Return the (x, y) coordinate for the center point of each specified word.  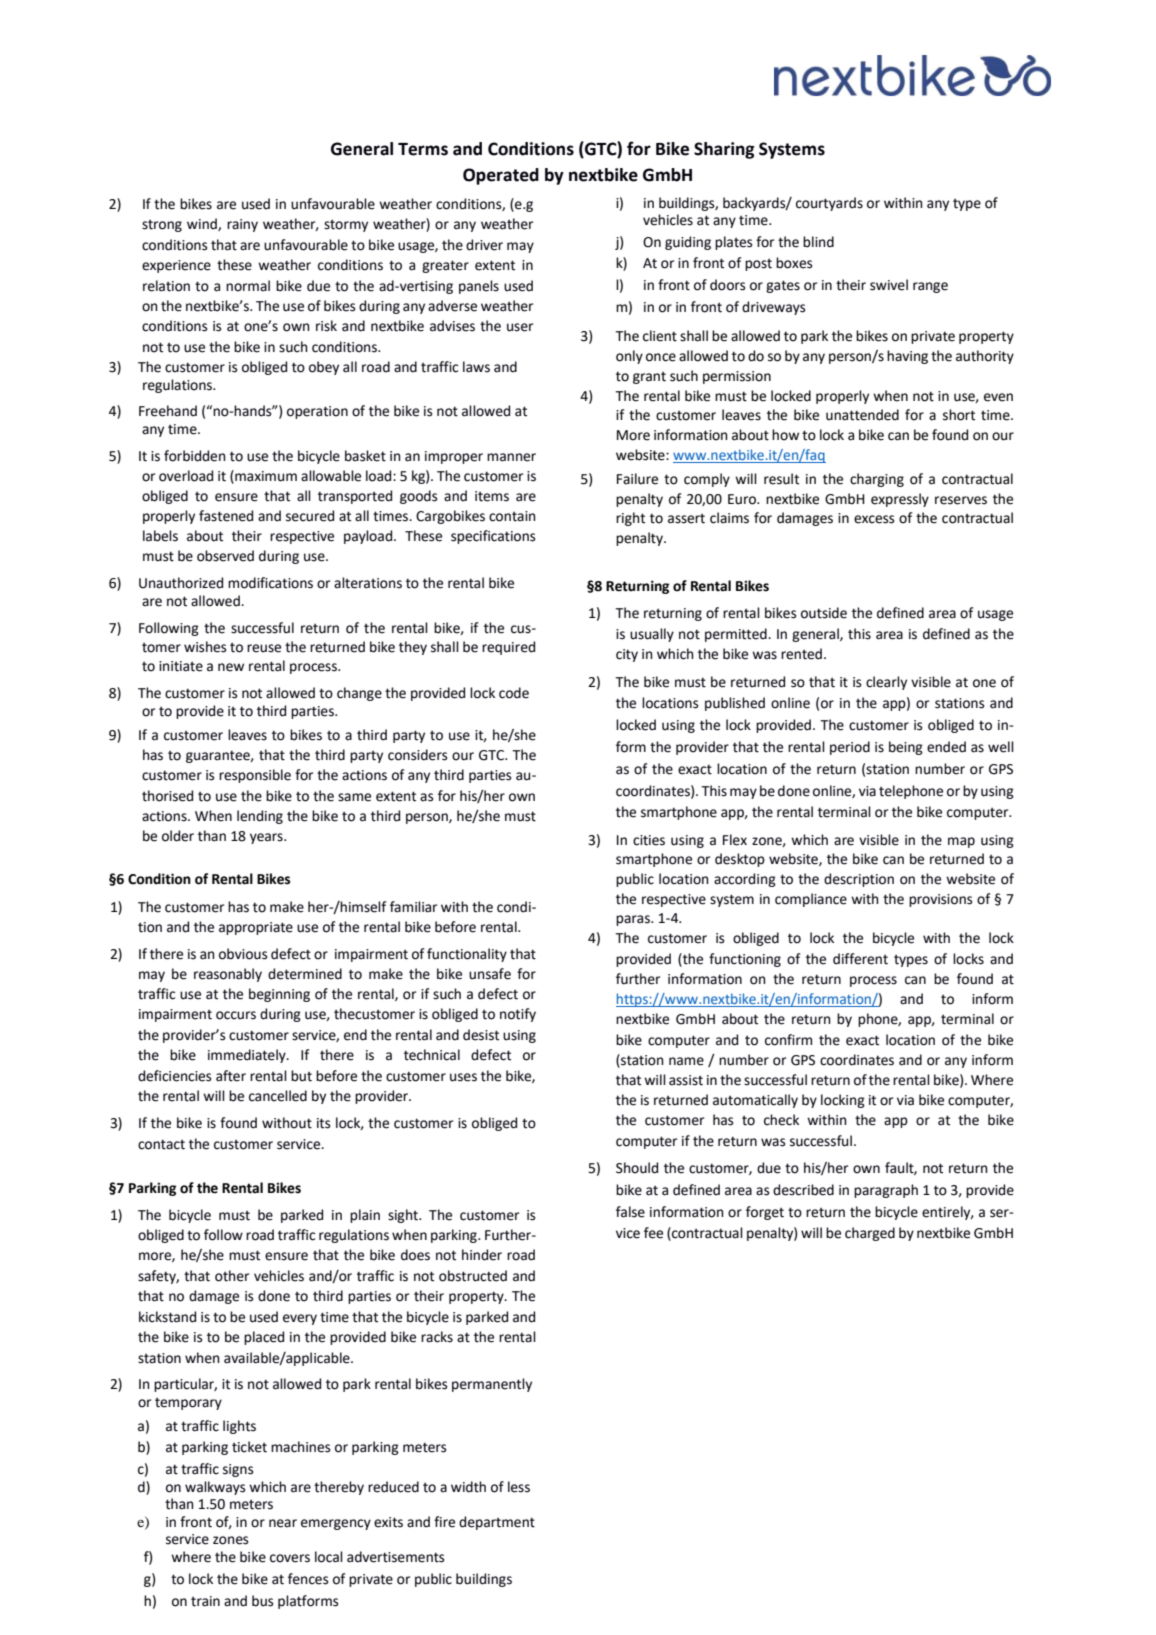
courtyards (829, 204)
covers (290, 1558)
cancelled (278, 1096)
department (497, 1523)
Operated (501, 176)
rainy (242, 225)
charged (870, 1234)
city (627, 655)
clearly (886, 683)
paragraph (886, 1191)
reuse (264, 648)
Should (637, 1168)
